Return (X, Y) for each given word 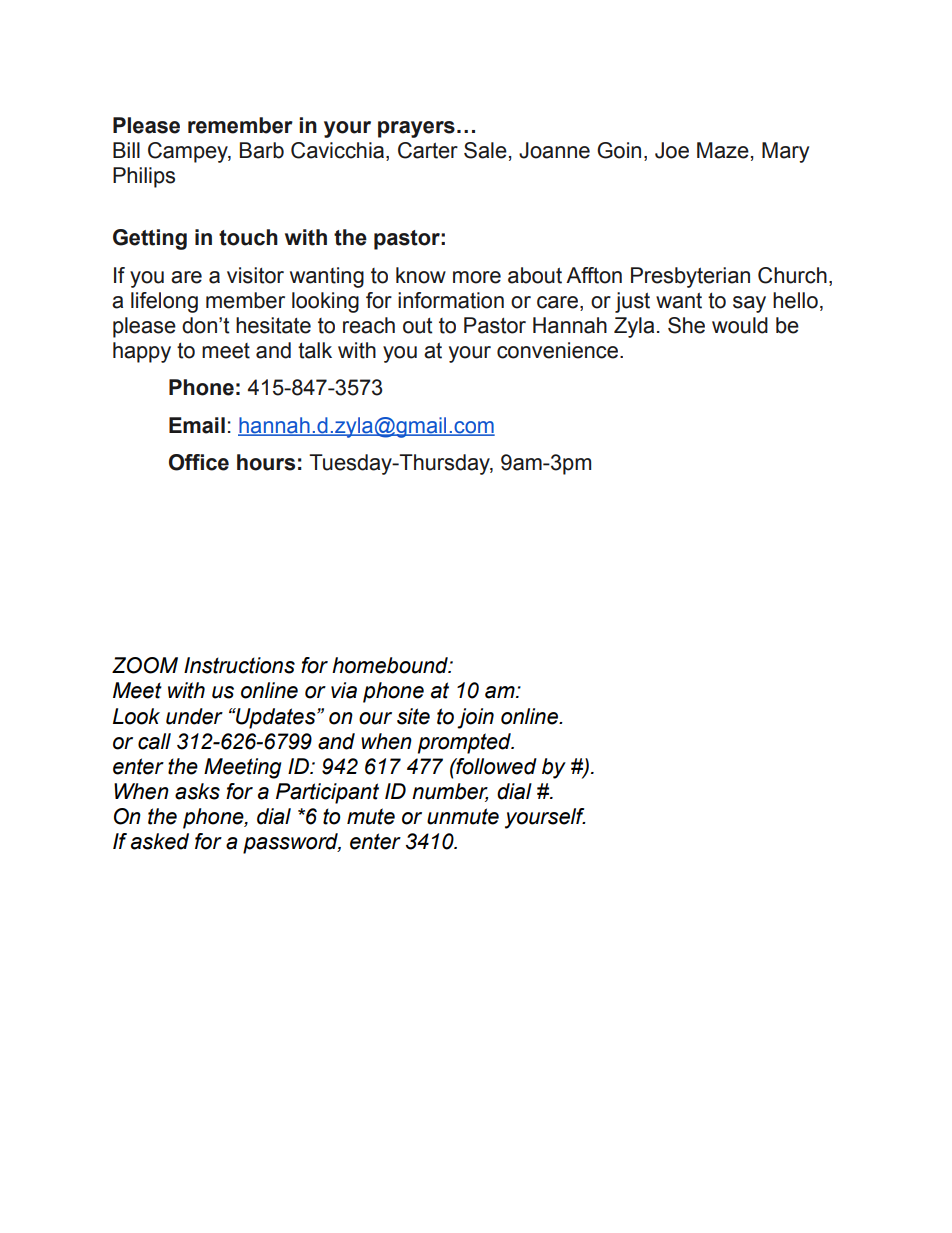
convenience (559, 350)
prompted (465, 743)
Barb (262, 150)
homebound (391, 665)
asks (197, 791)
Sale (485, 150)
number (450, 792)
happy (142, 352)
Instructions (239, 665)
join (475, 718)
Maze (723, 150)
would (740, 325)
